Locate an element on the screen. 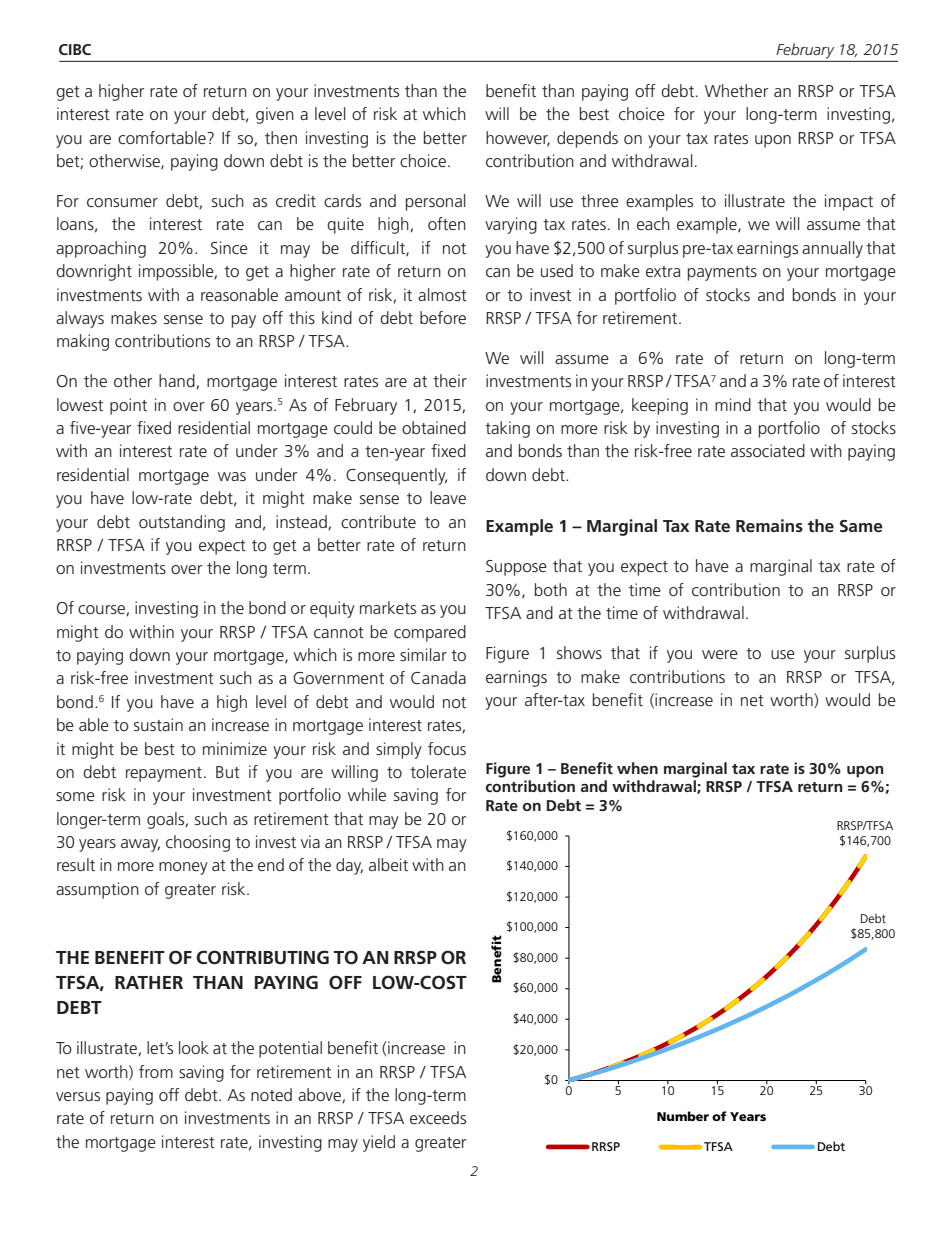 The width and height of the screenshot is (952, 1233). course is located at coordinates (102, 610).
